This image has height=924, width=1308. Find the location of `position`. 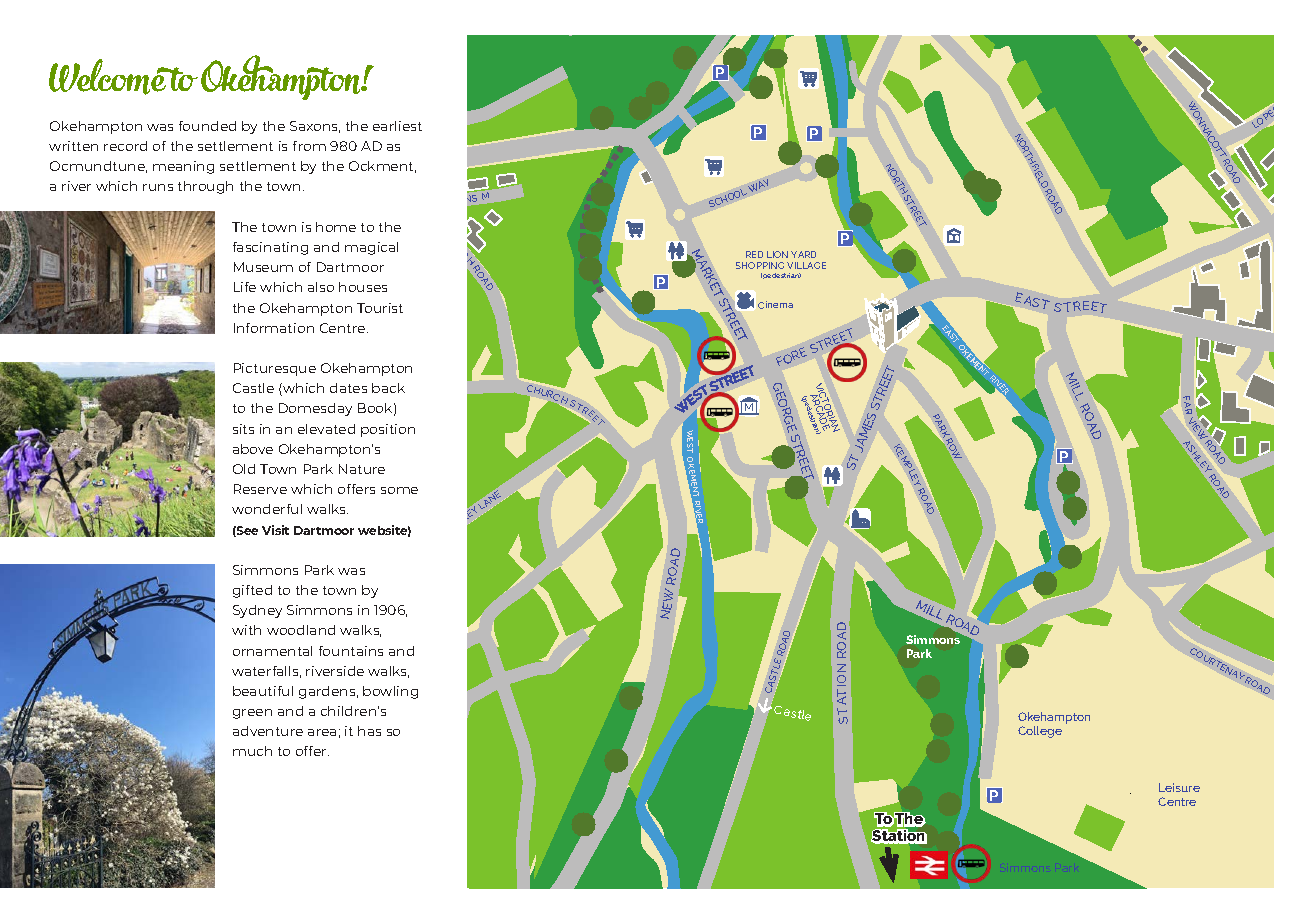

position is located at coordinates (388, 430).
